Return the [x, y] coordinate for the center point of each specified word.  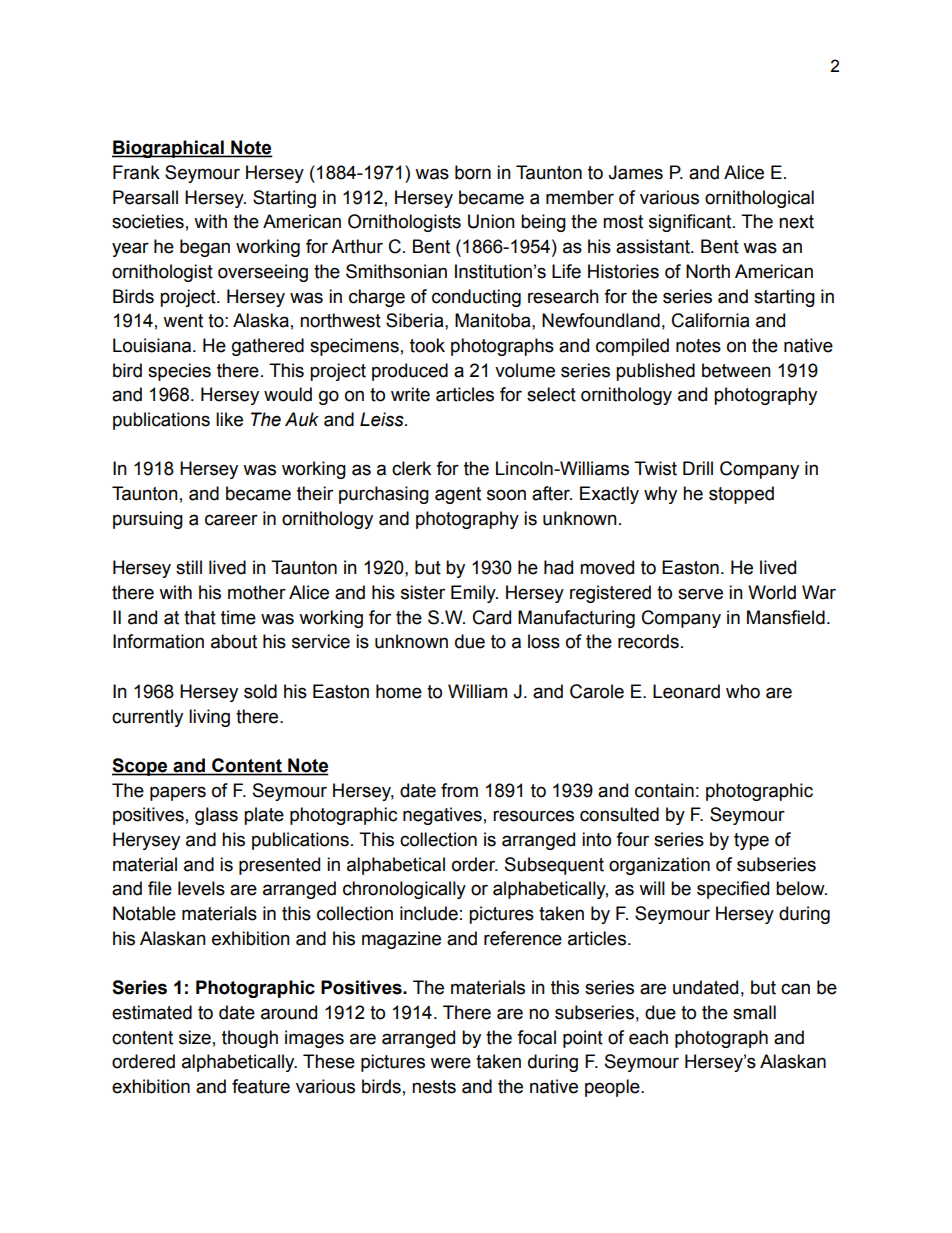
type [751, 841]
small [754, 1012]
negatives [442, 816]
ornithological [759, 199]
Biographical [169, 149]
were [450, 1063]
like [229, 419]
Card [492, 617]
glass [216, 816]
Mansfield [786, 617]
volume [525, 370]
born [473, 172]
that [200, 617]
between [736, 370]
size [195, 1037]
